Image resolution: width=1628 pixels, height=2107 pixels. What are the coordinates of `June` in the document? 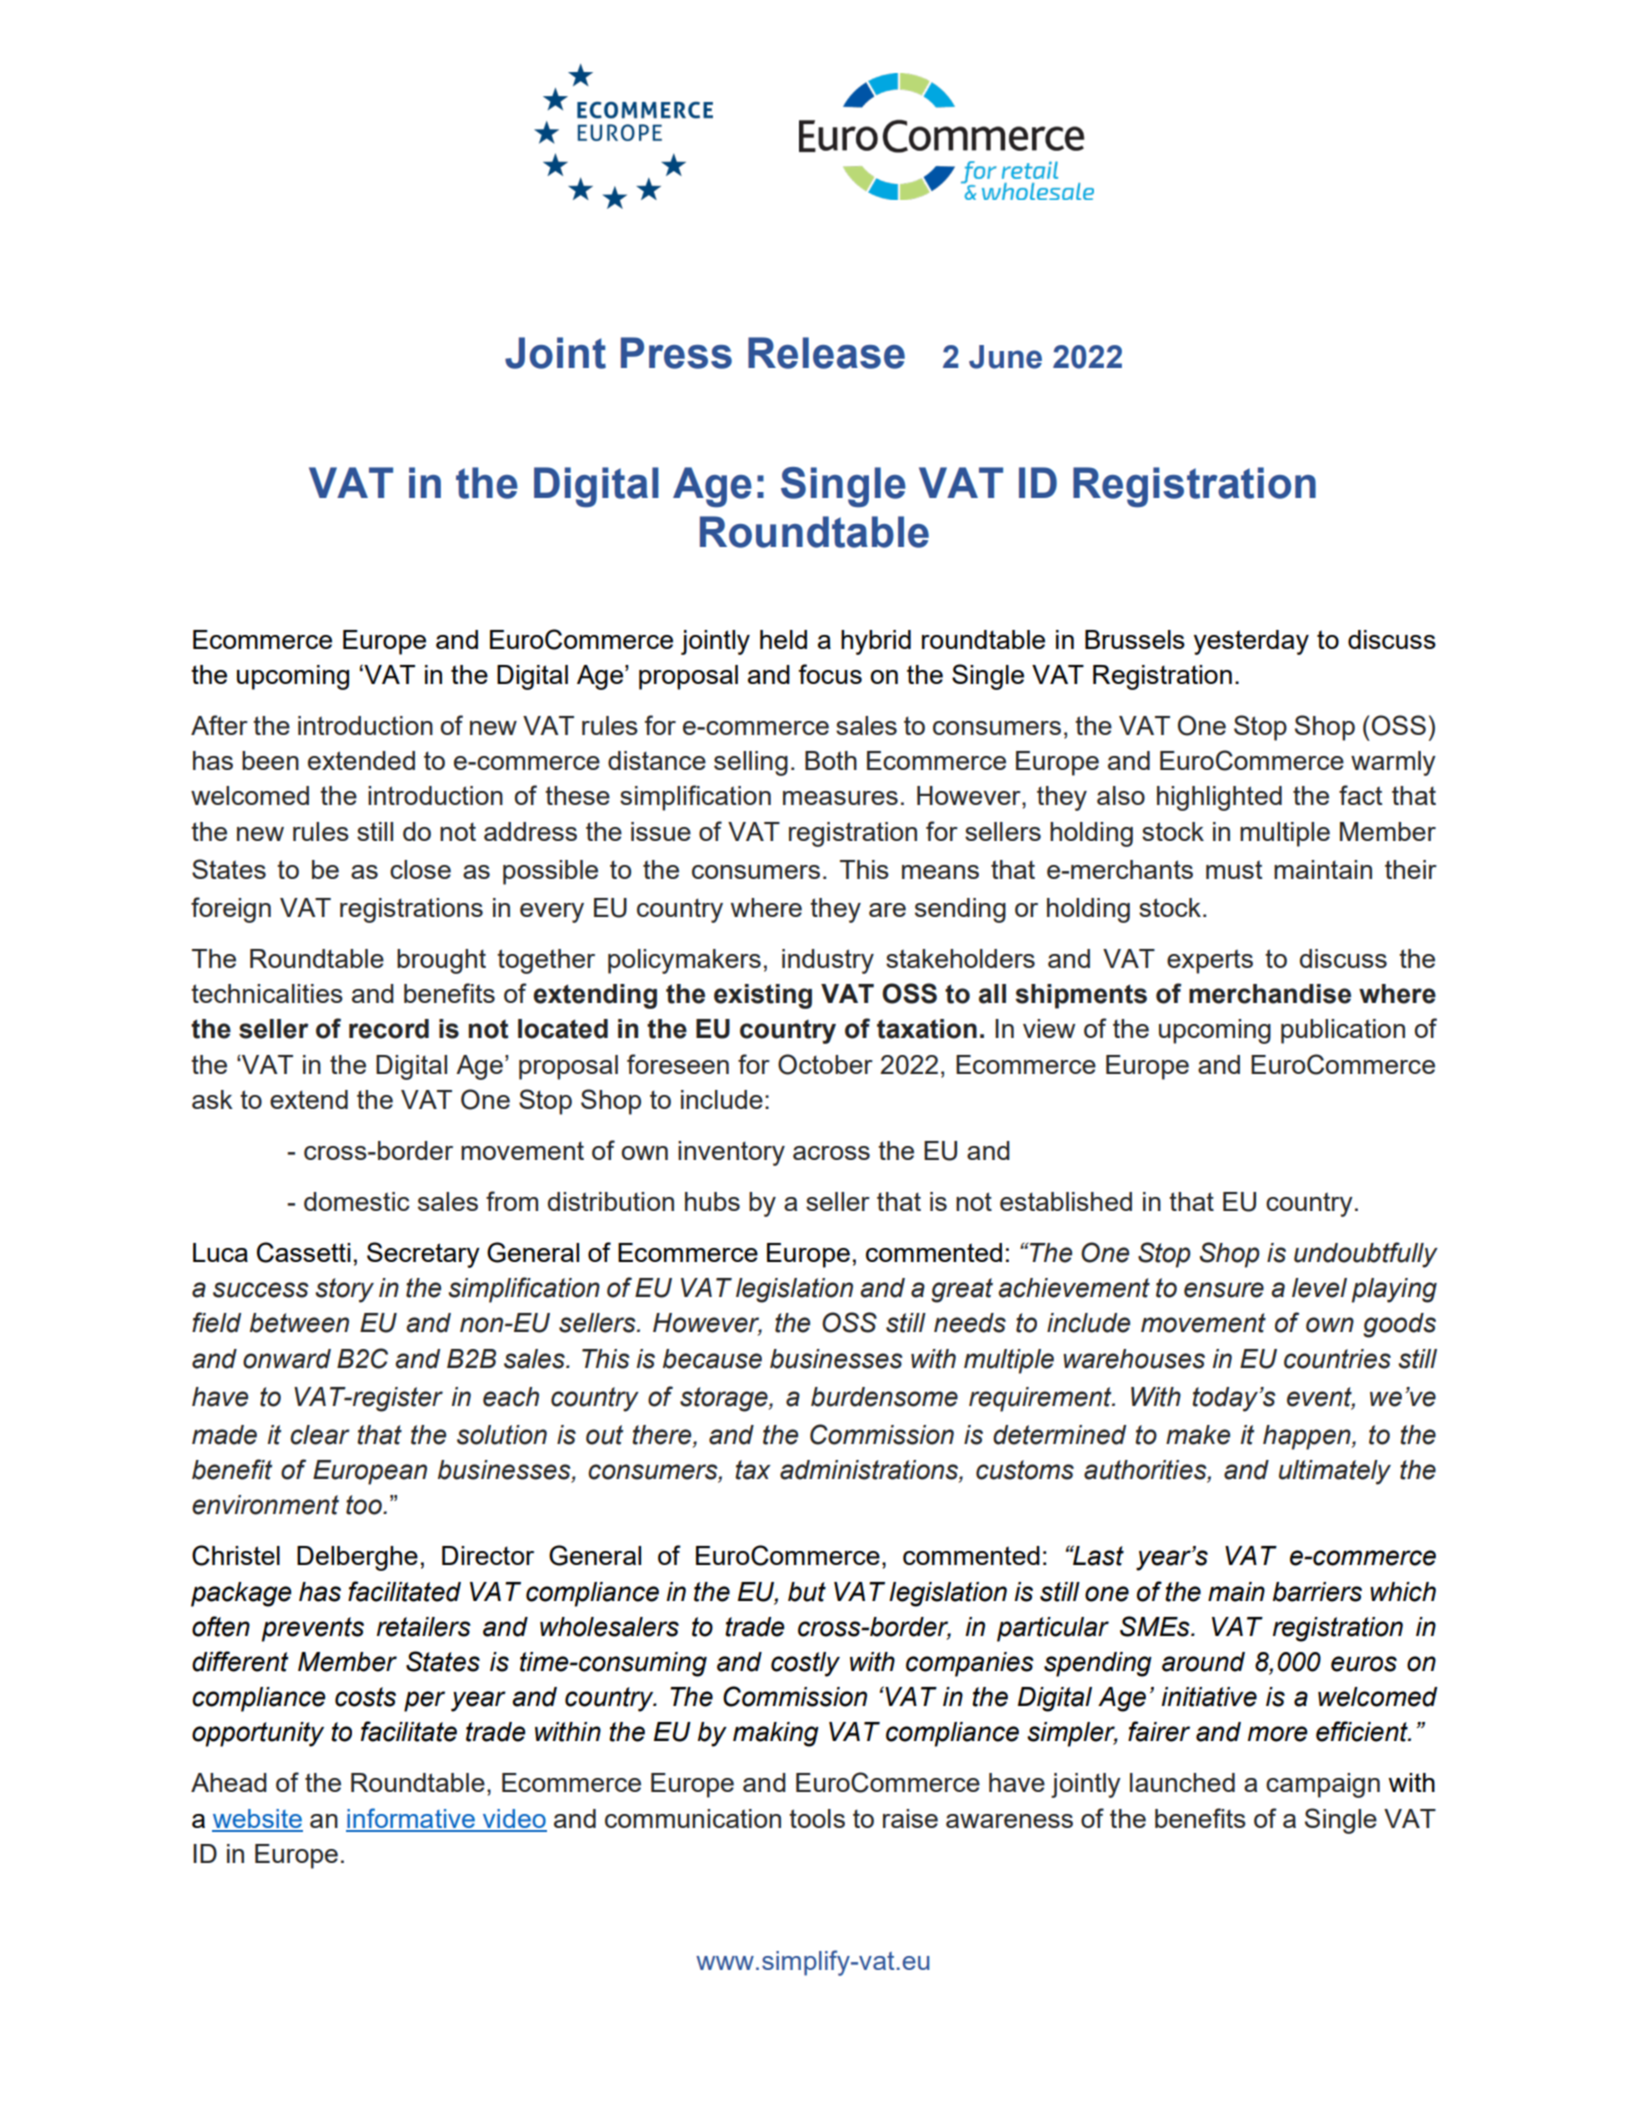 It's located at (1005, 357).
